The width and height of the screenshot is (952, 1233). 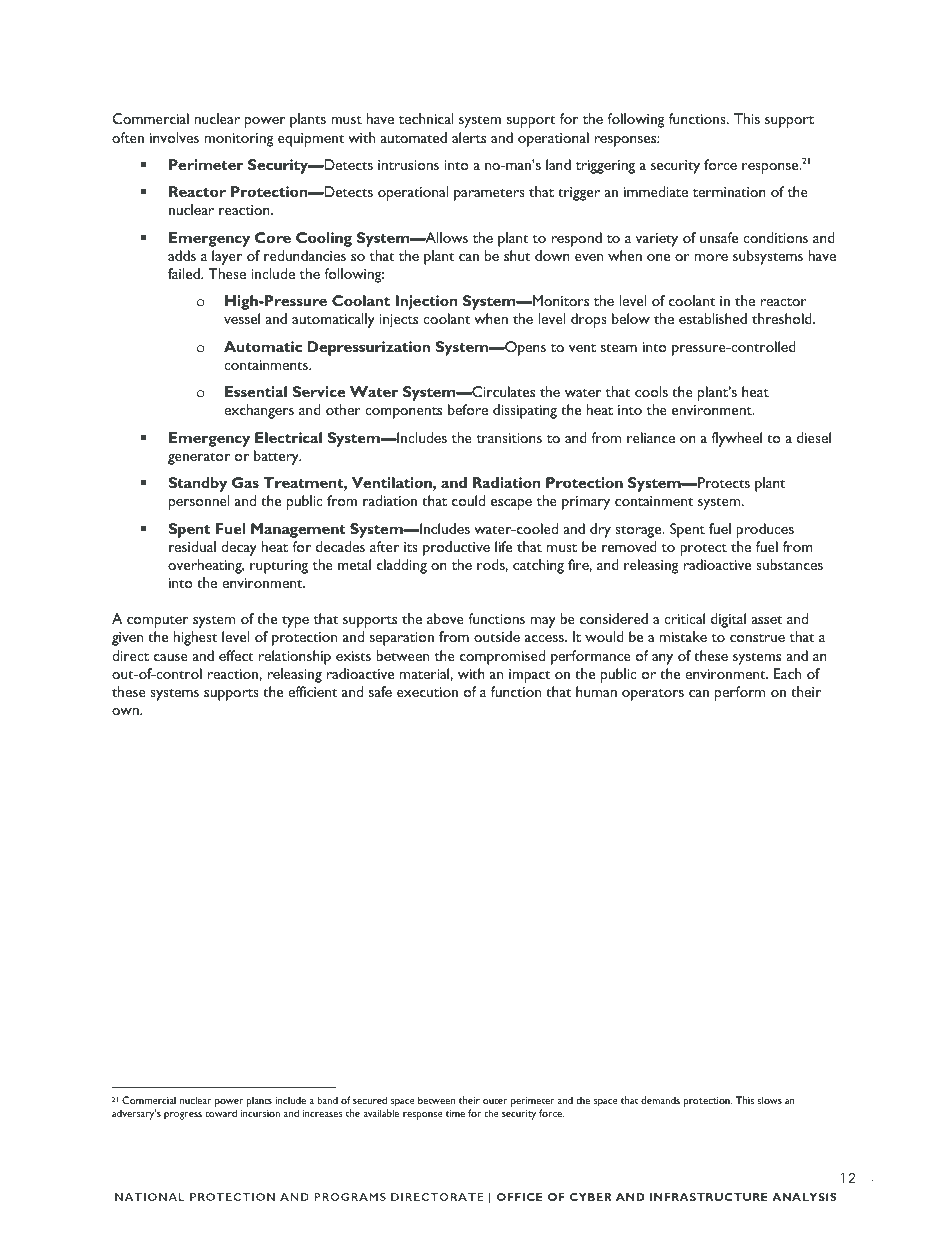 I want to click on established, so click(x=713, y=318).
